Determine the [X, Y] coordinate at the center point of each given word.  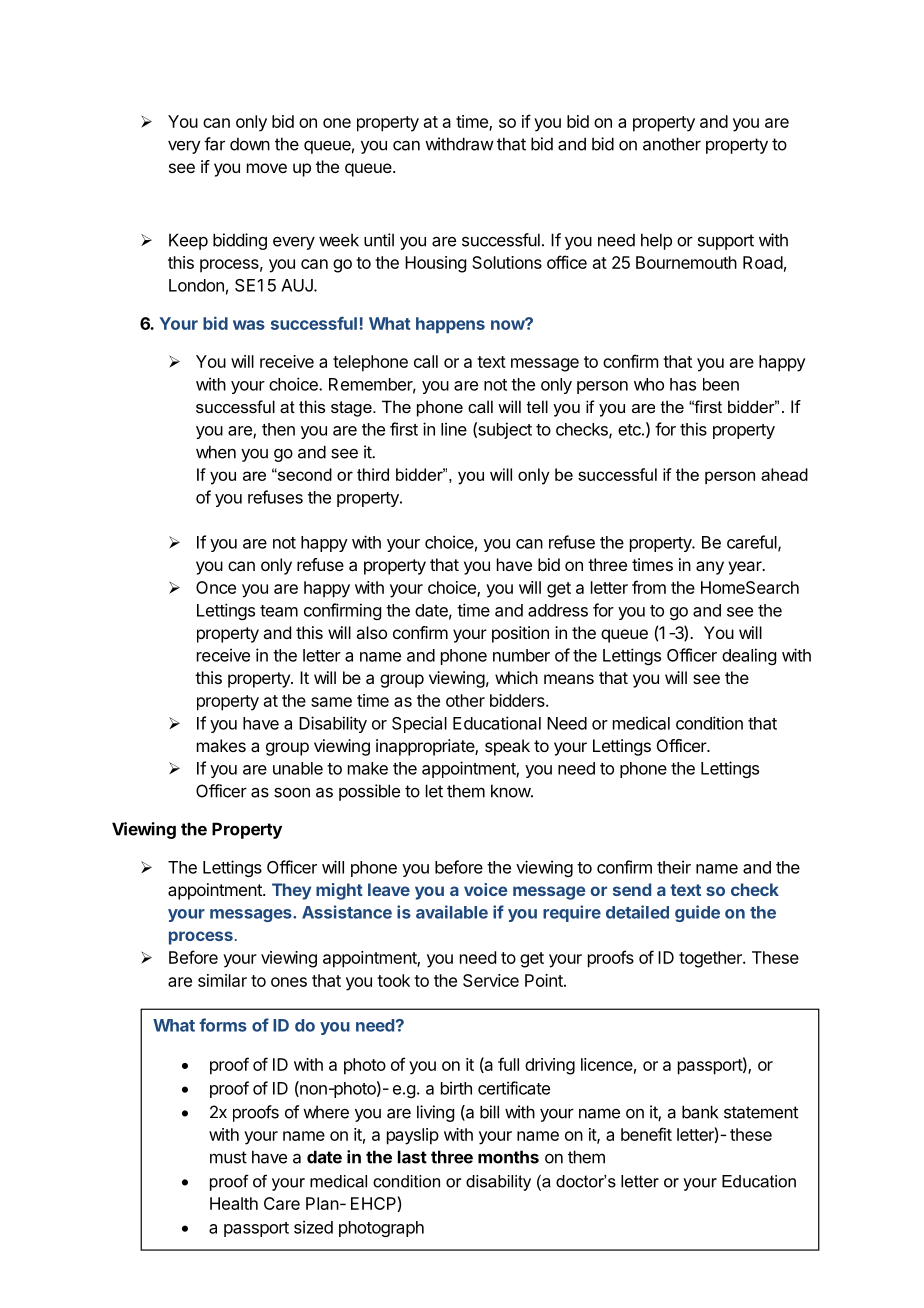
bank [700, 1112]
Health [234, 1203]
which [516, 677]
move [267, 168]
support [726, 242]
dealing [749, 656]
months [508, 1157]
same [331, 702]
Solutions [507, 262]
